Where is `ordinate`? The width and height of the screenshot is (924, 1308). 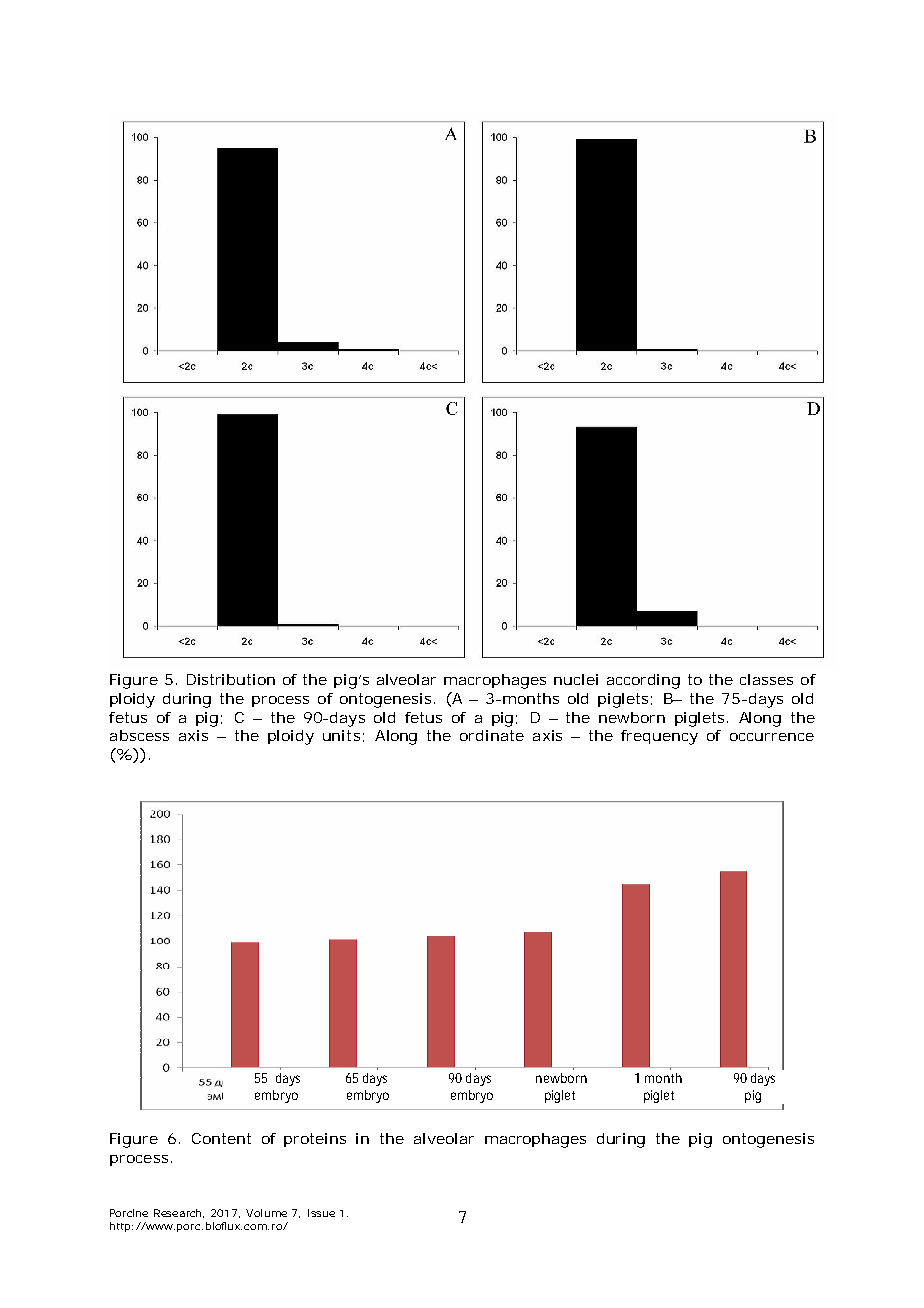 ordinate is located at coordinates (492, 735).
